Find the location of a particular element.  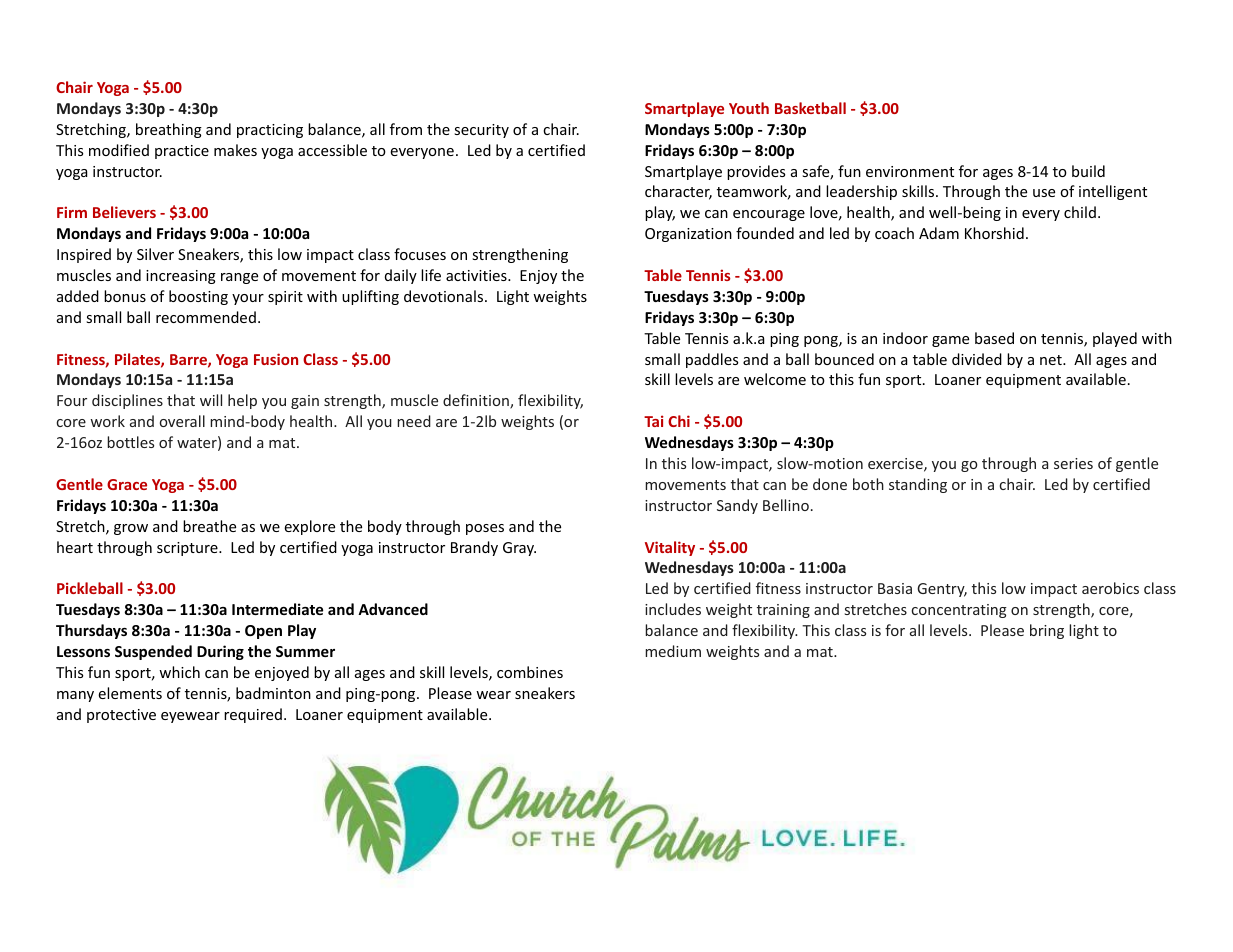

breathing is located at coordinates (169, 130).
